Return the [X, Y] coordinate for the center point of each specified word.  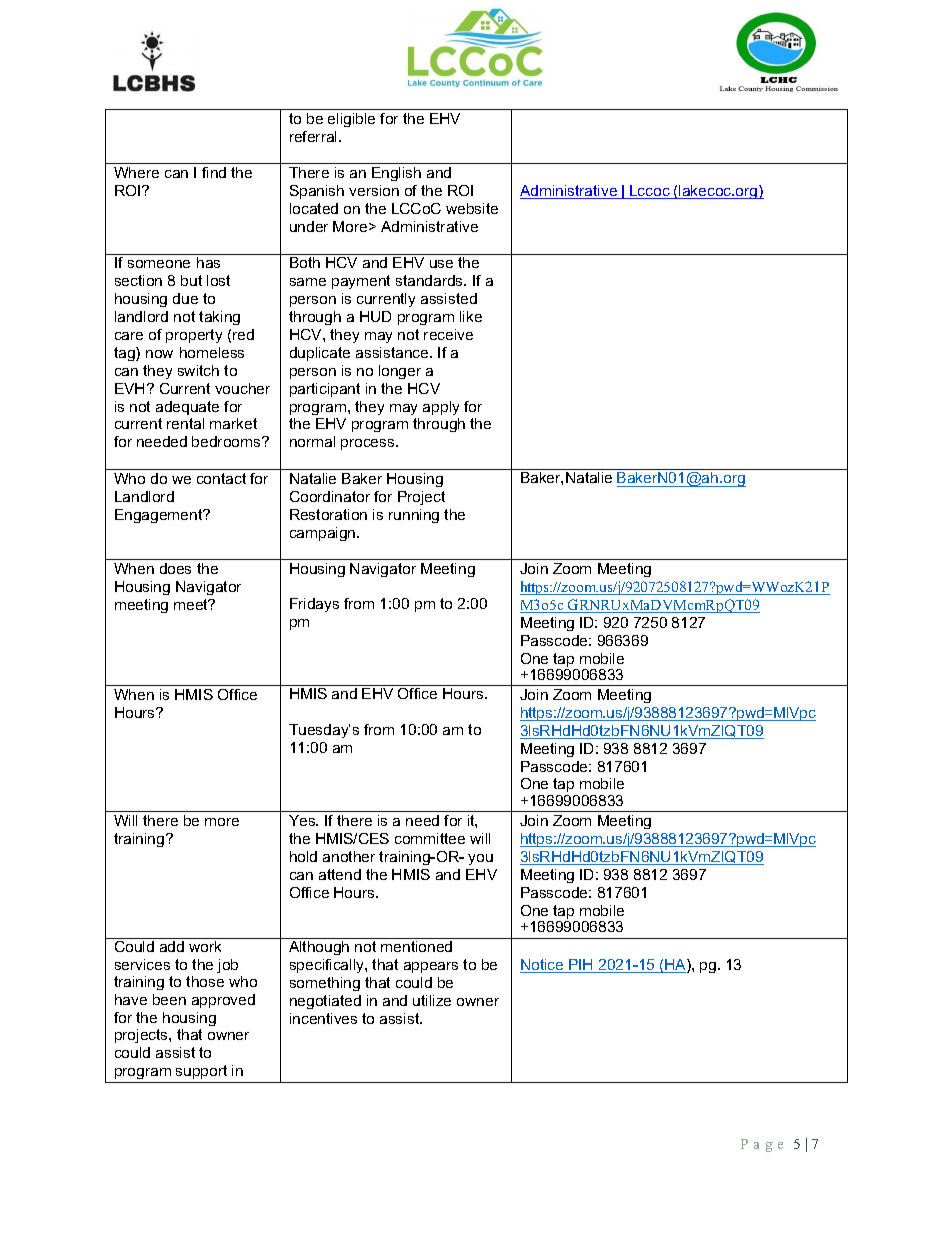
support [201, 1072]
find [214, 172]
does [175, 568]
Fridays [314, 605]
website [472, 208]
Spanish [317, 192]
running [414, 516]
